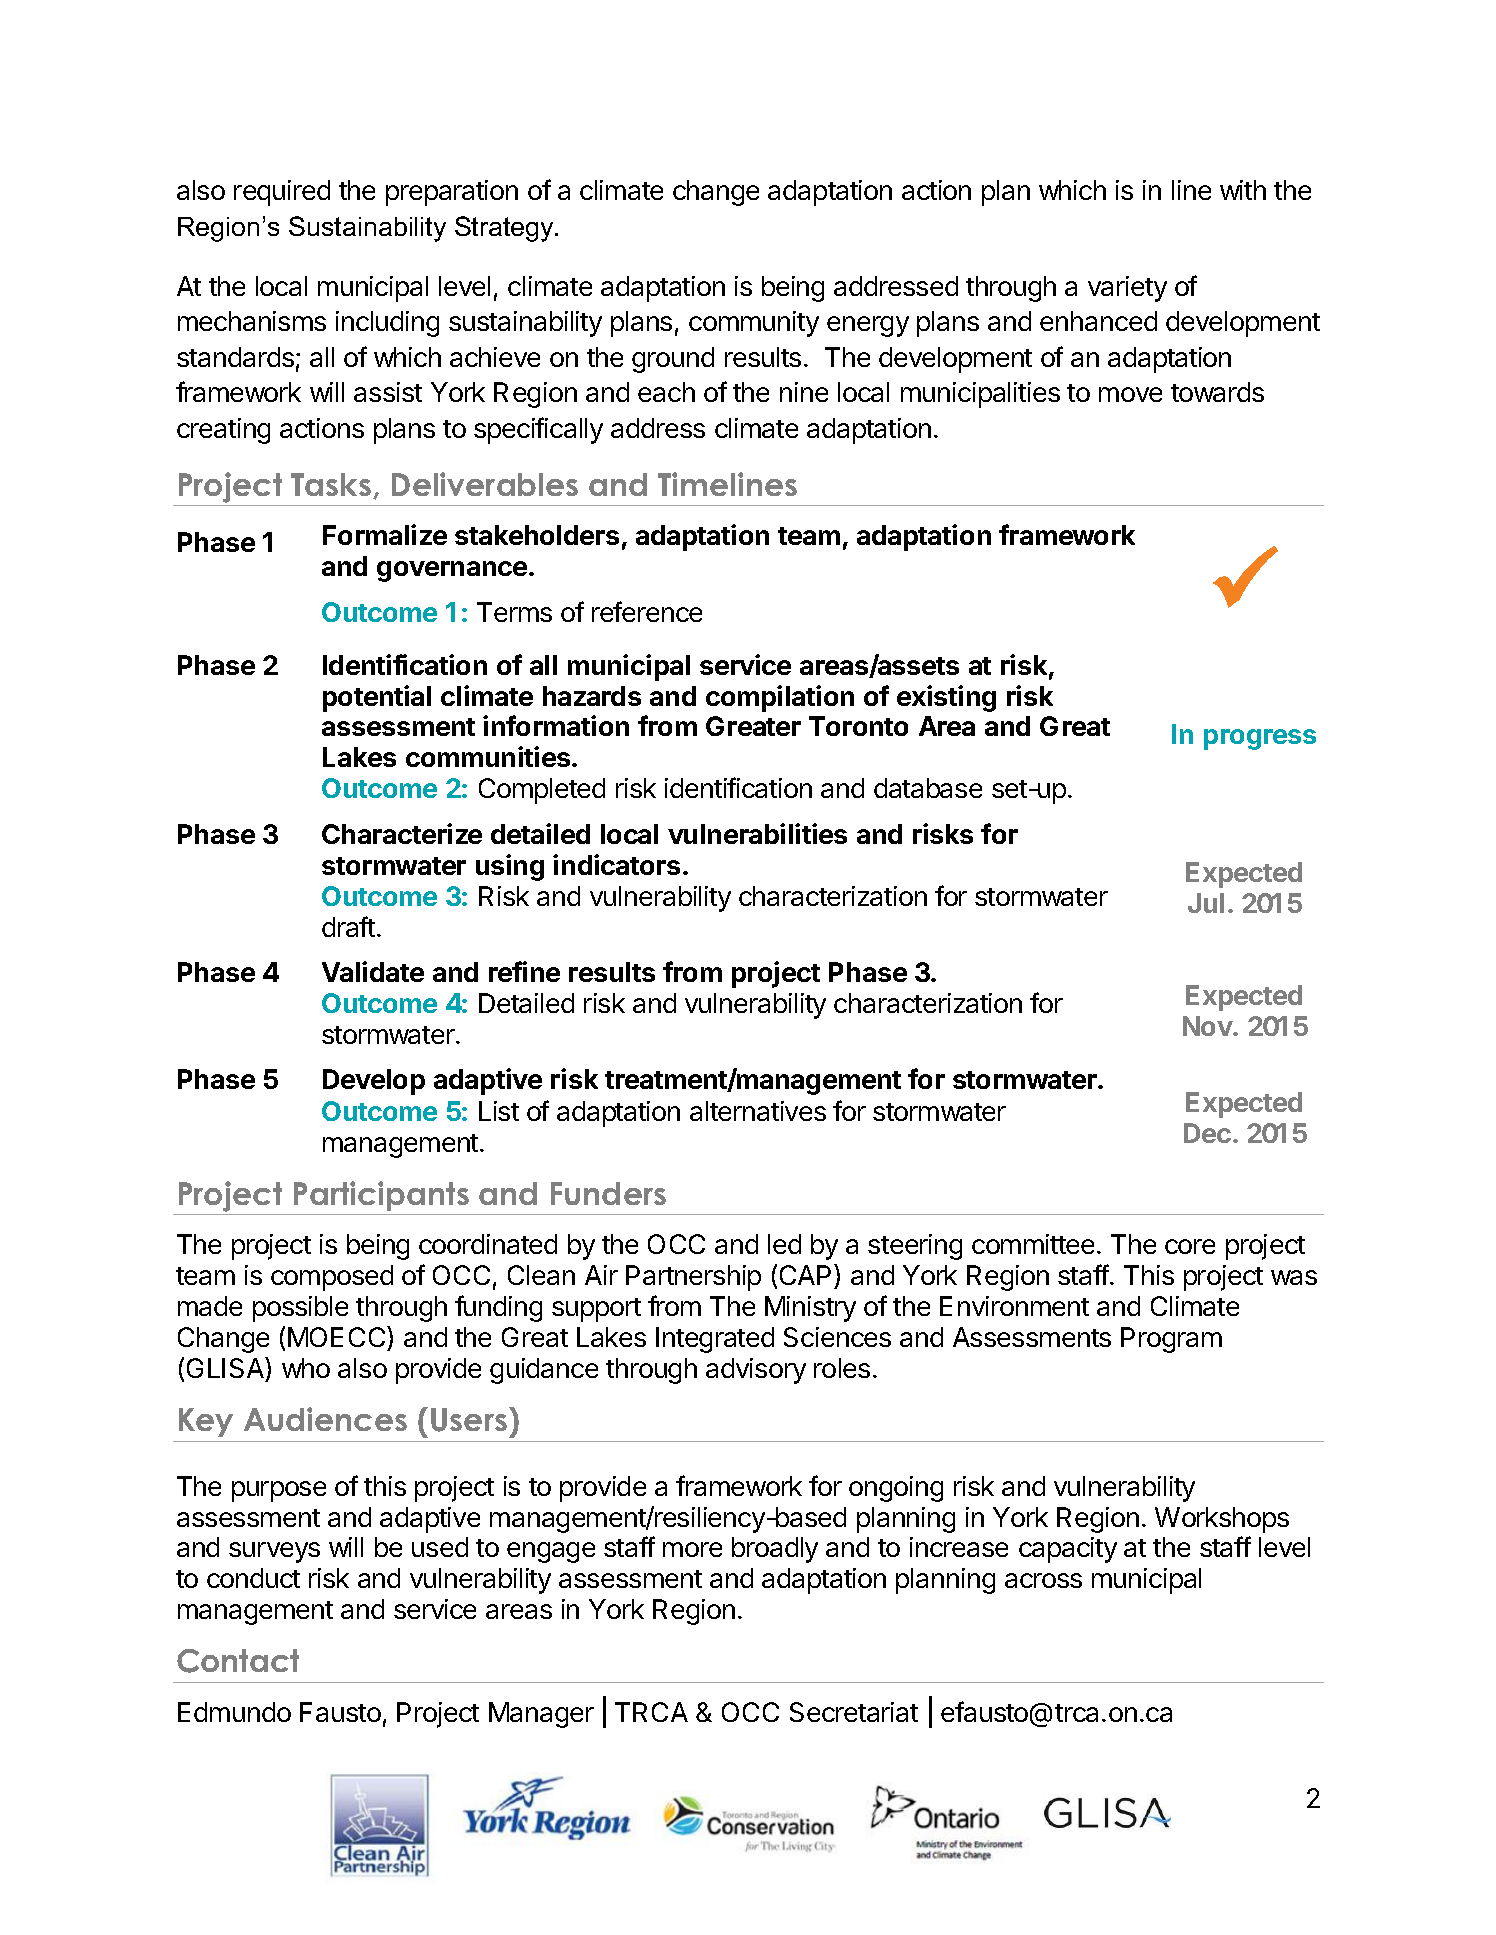 The image size is (1496, 1935). I want to click on Jul, so click(1206, 903).
